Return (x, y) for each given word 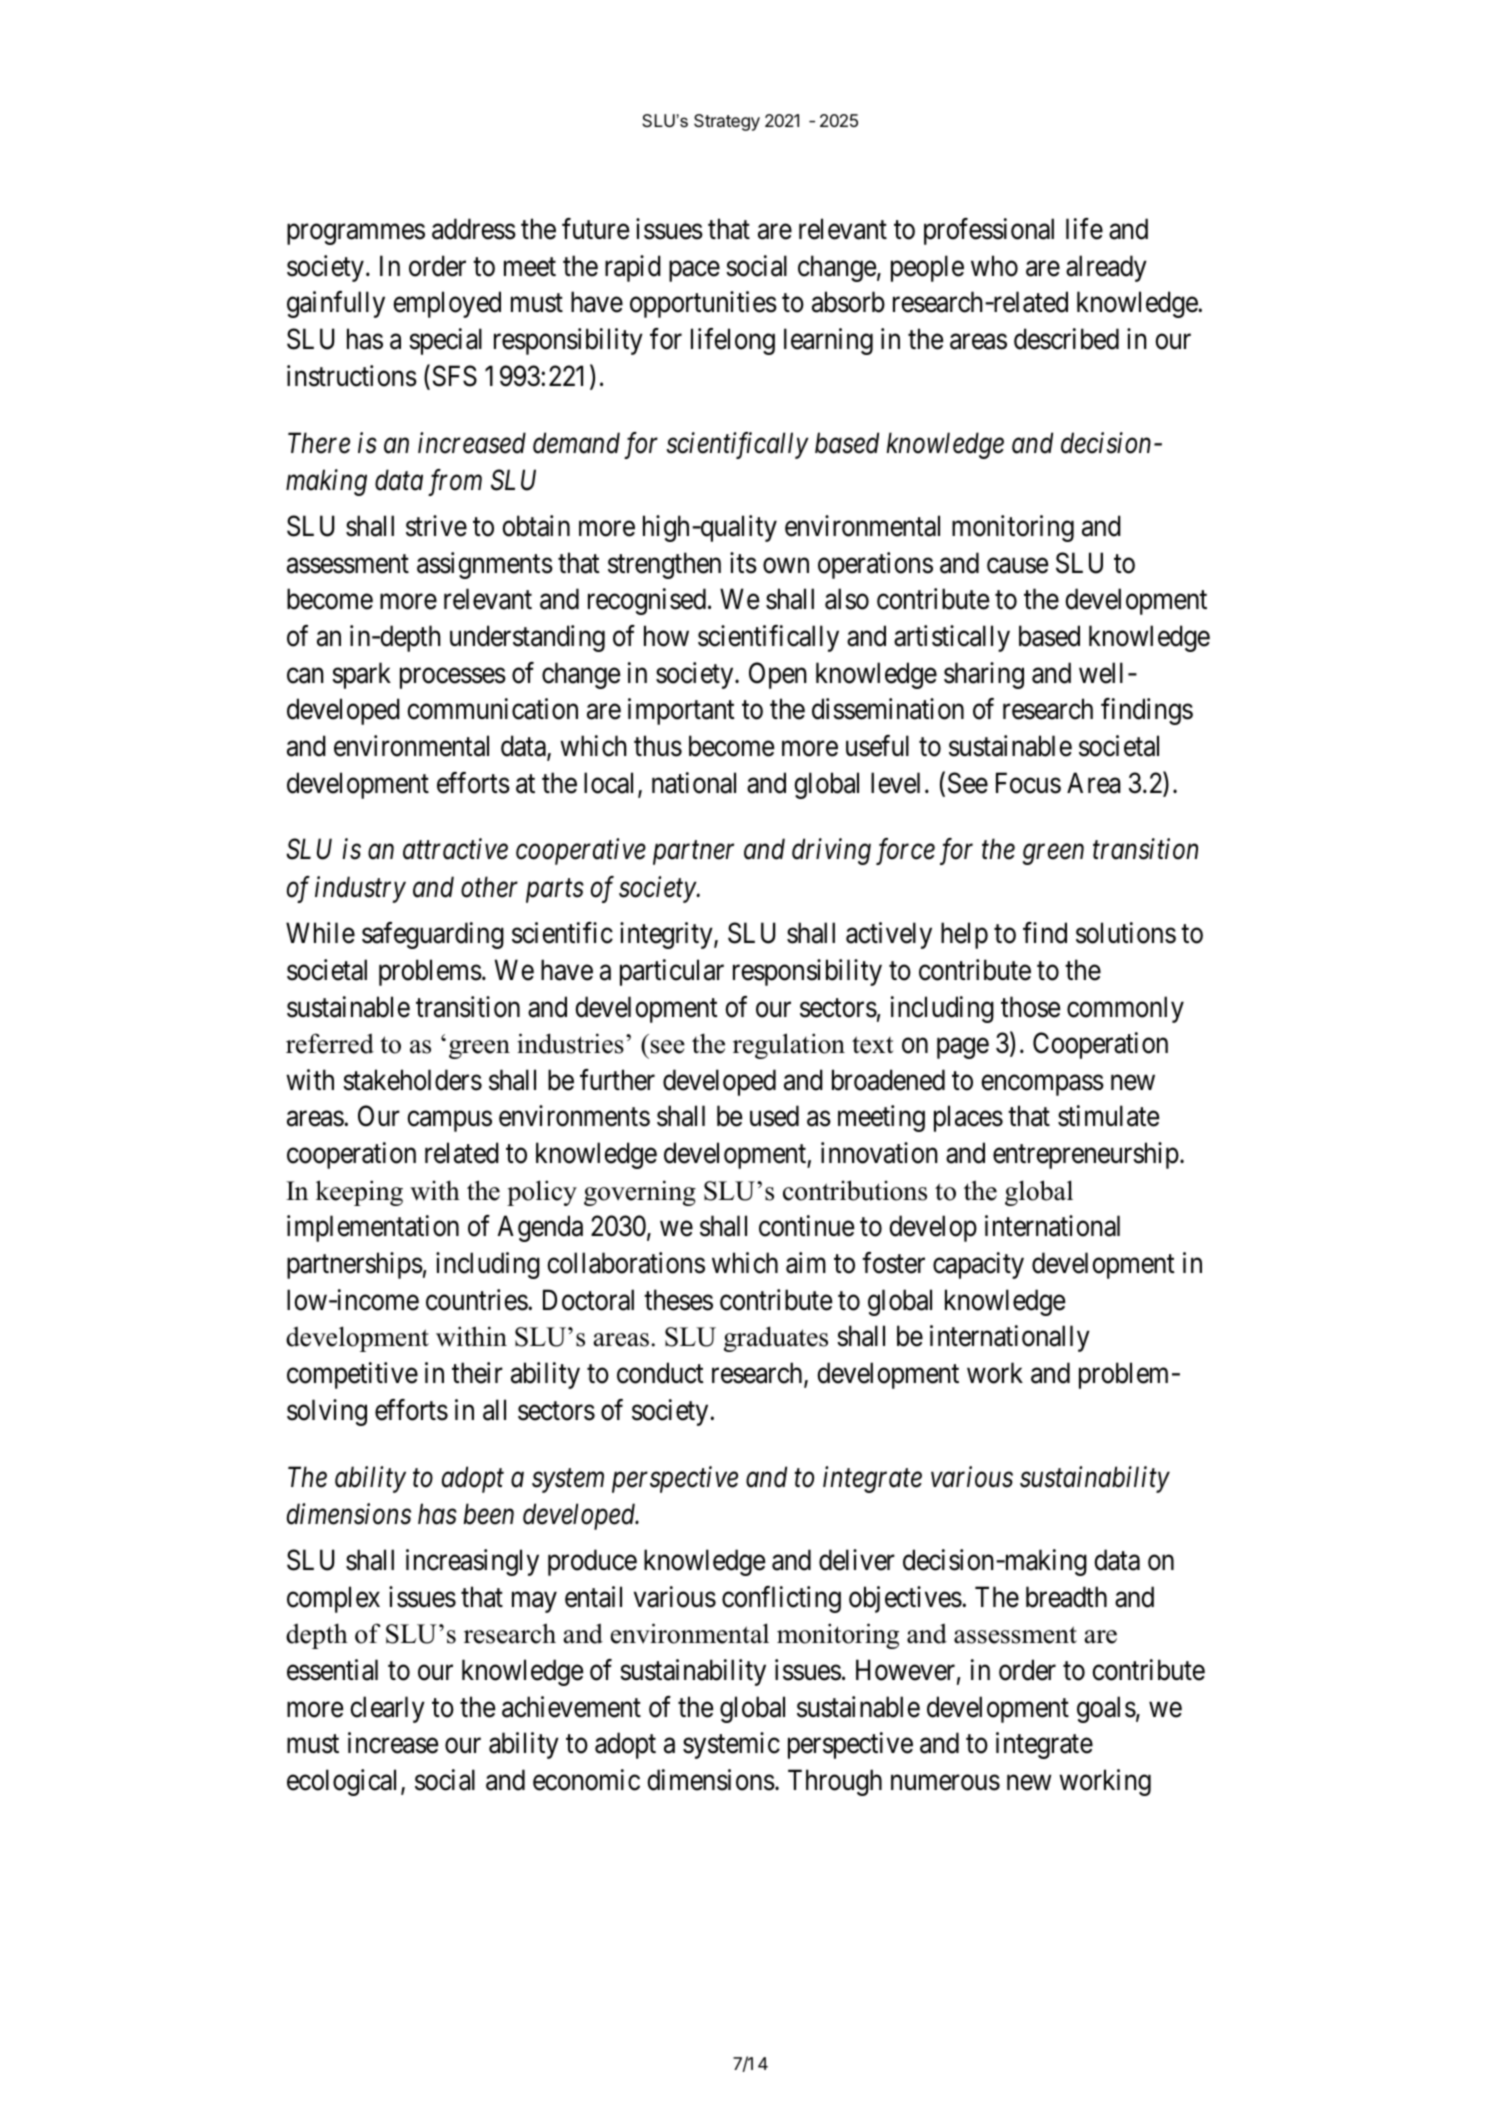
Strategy (727, 122)
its (743, 563)
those (1030, 1007)
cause (1017, 566)
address (474, 229)
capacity (978, 1265)
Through (835, 1782)
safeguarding (433, 935)
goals (1106, 1709)
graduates (776, 1339)
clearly (387, 1709)
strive (436, 526)
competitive (352, 1375)
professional (989, 231)
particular (672, 972)
